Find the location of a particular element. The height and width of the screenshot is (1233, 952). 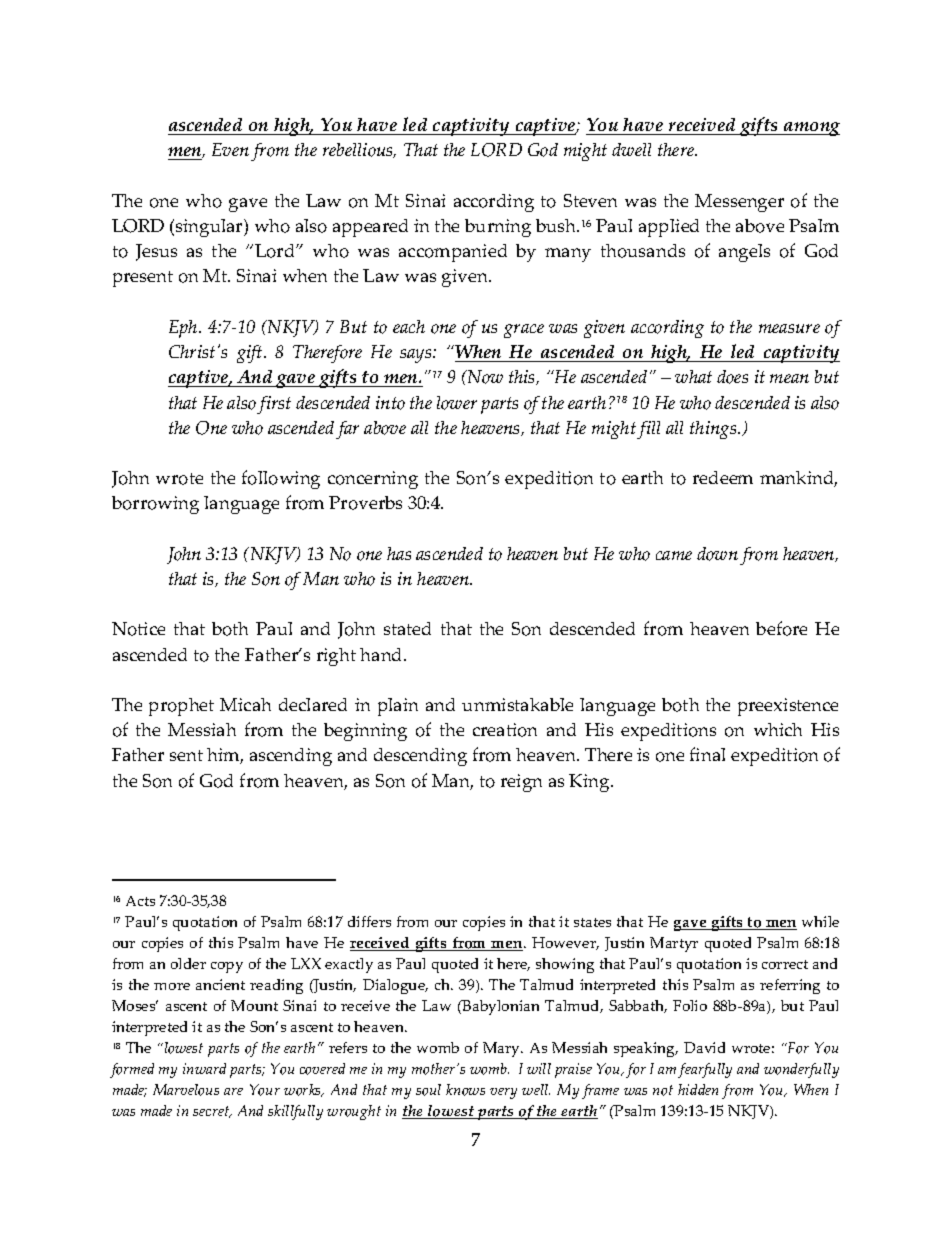

reign is located at coordinates (521, 783).
